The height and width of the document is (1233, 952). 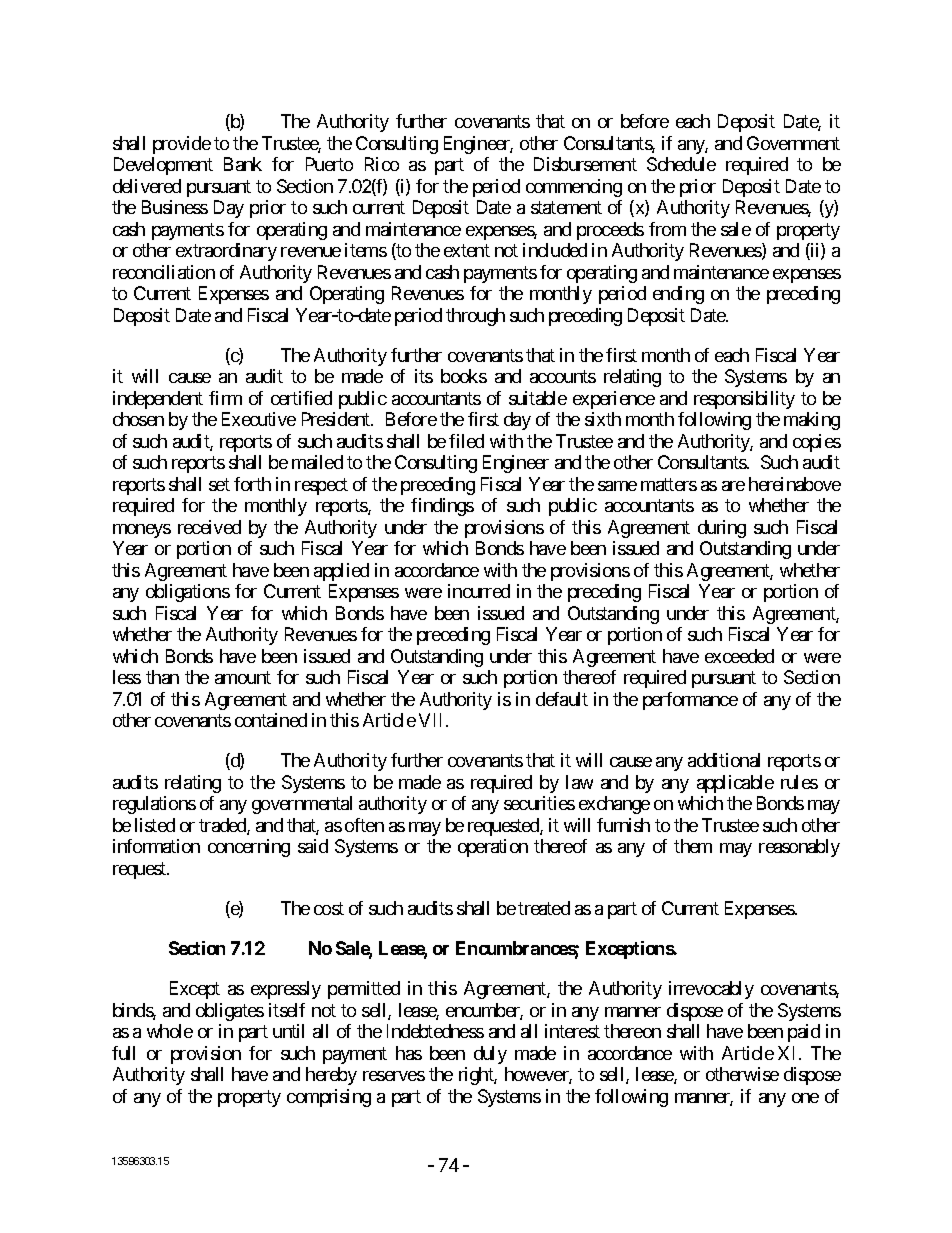 I want to click on obligations, so click(x=188, y=593).
